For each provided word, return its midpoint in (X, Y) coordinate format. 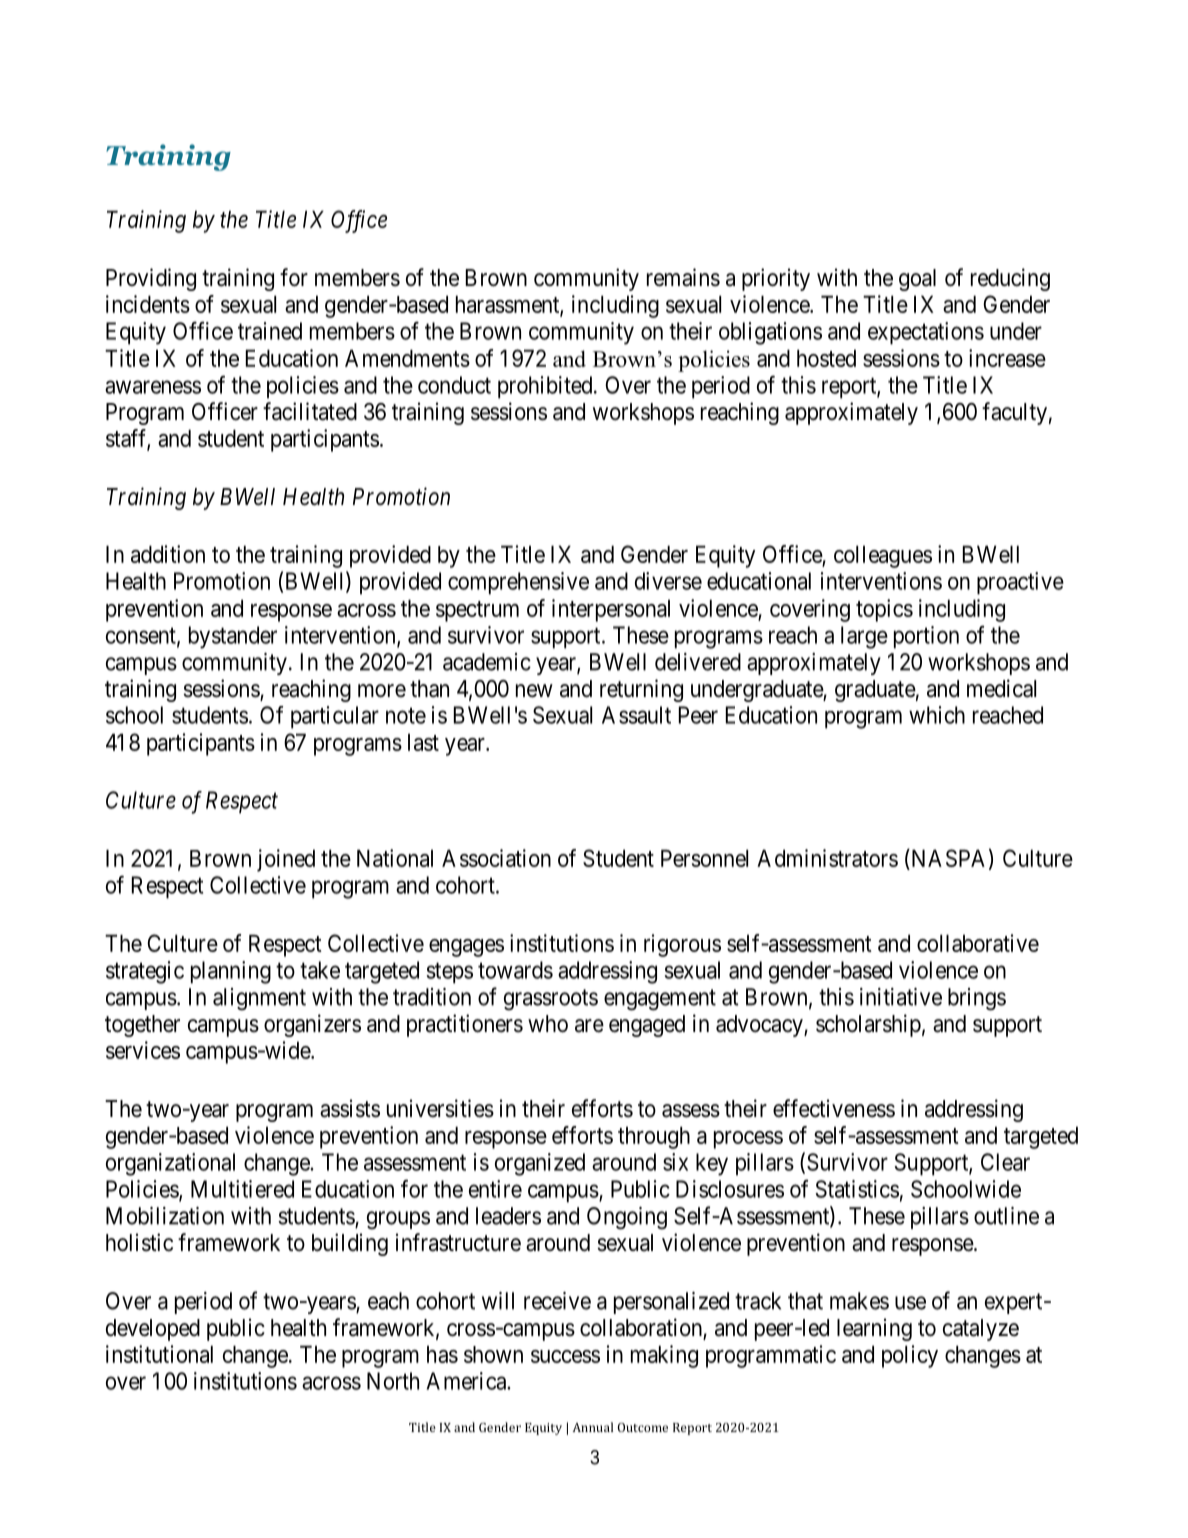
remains (683, 277)
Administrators (827, 858)
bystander (233, 637)
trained (270, 331)
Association (496, 858)
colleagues (883, 556)
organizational (170, 1164)
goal (917, 280)
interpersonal (611, 610)
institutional (159, 1354)
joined (286, 860)
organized (540, 1164)
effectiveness (834, 1108)
